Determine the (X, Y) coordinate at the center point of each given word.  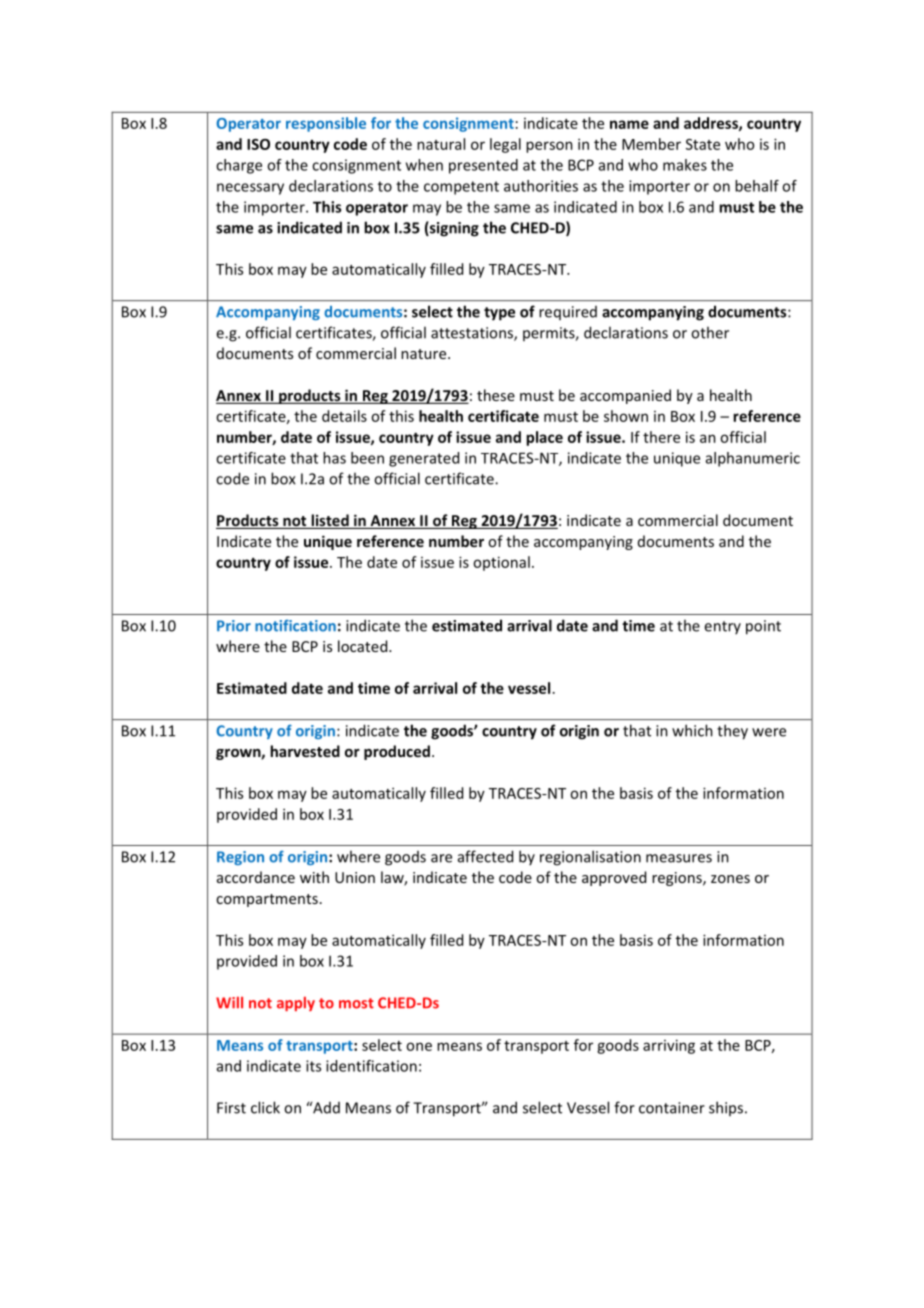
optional (501, 563)
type (499, 314)
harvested (305, 751)
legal (505, 145)
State (703, 144)
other (710, 332)
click (265, 1107)
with (314, 877)
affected (485, 856)
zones (730, 879)
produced (397, 752)
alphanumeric (753, 459)
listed (330, 521)
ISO (258, 144)
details (344, 416)
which (692, 730)
